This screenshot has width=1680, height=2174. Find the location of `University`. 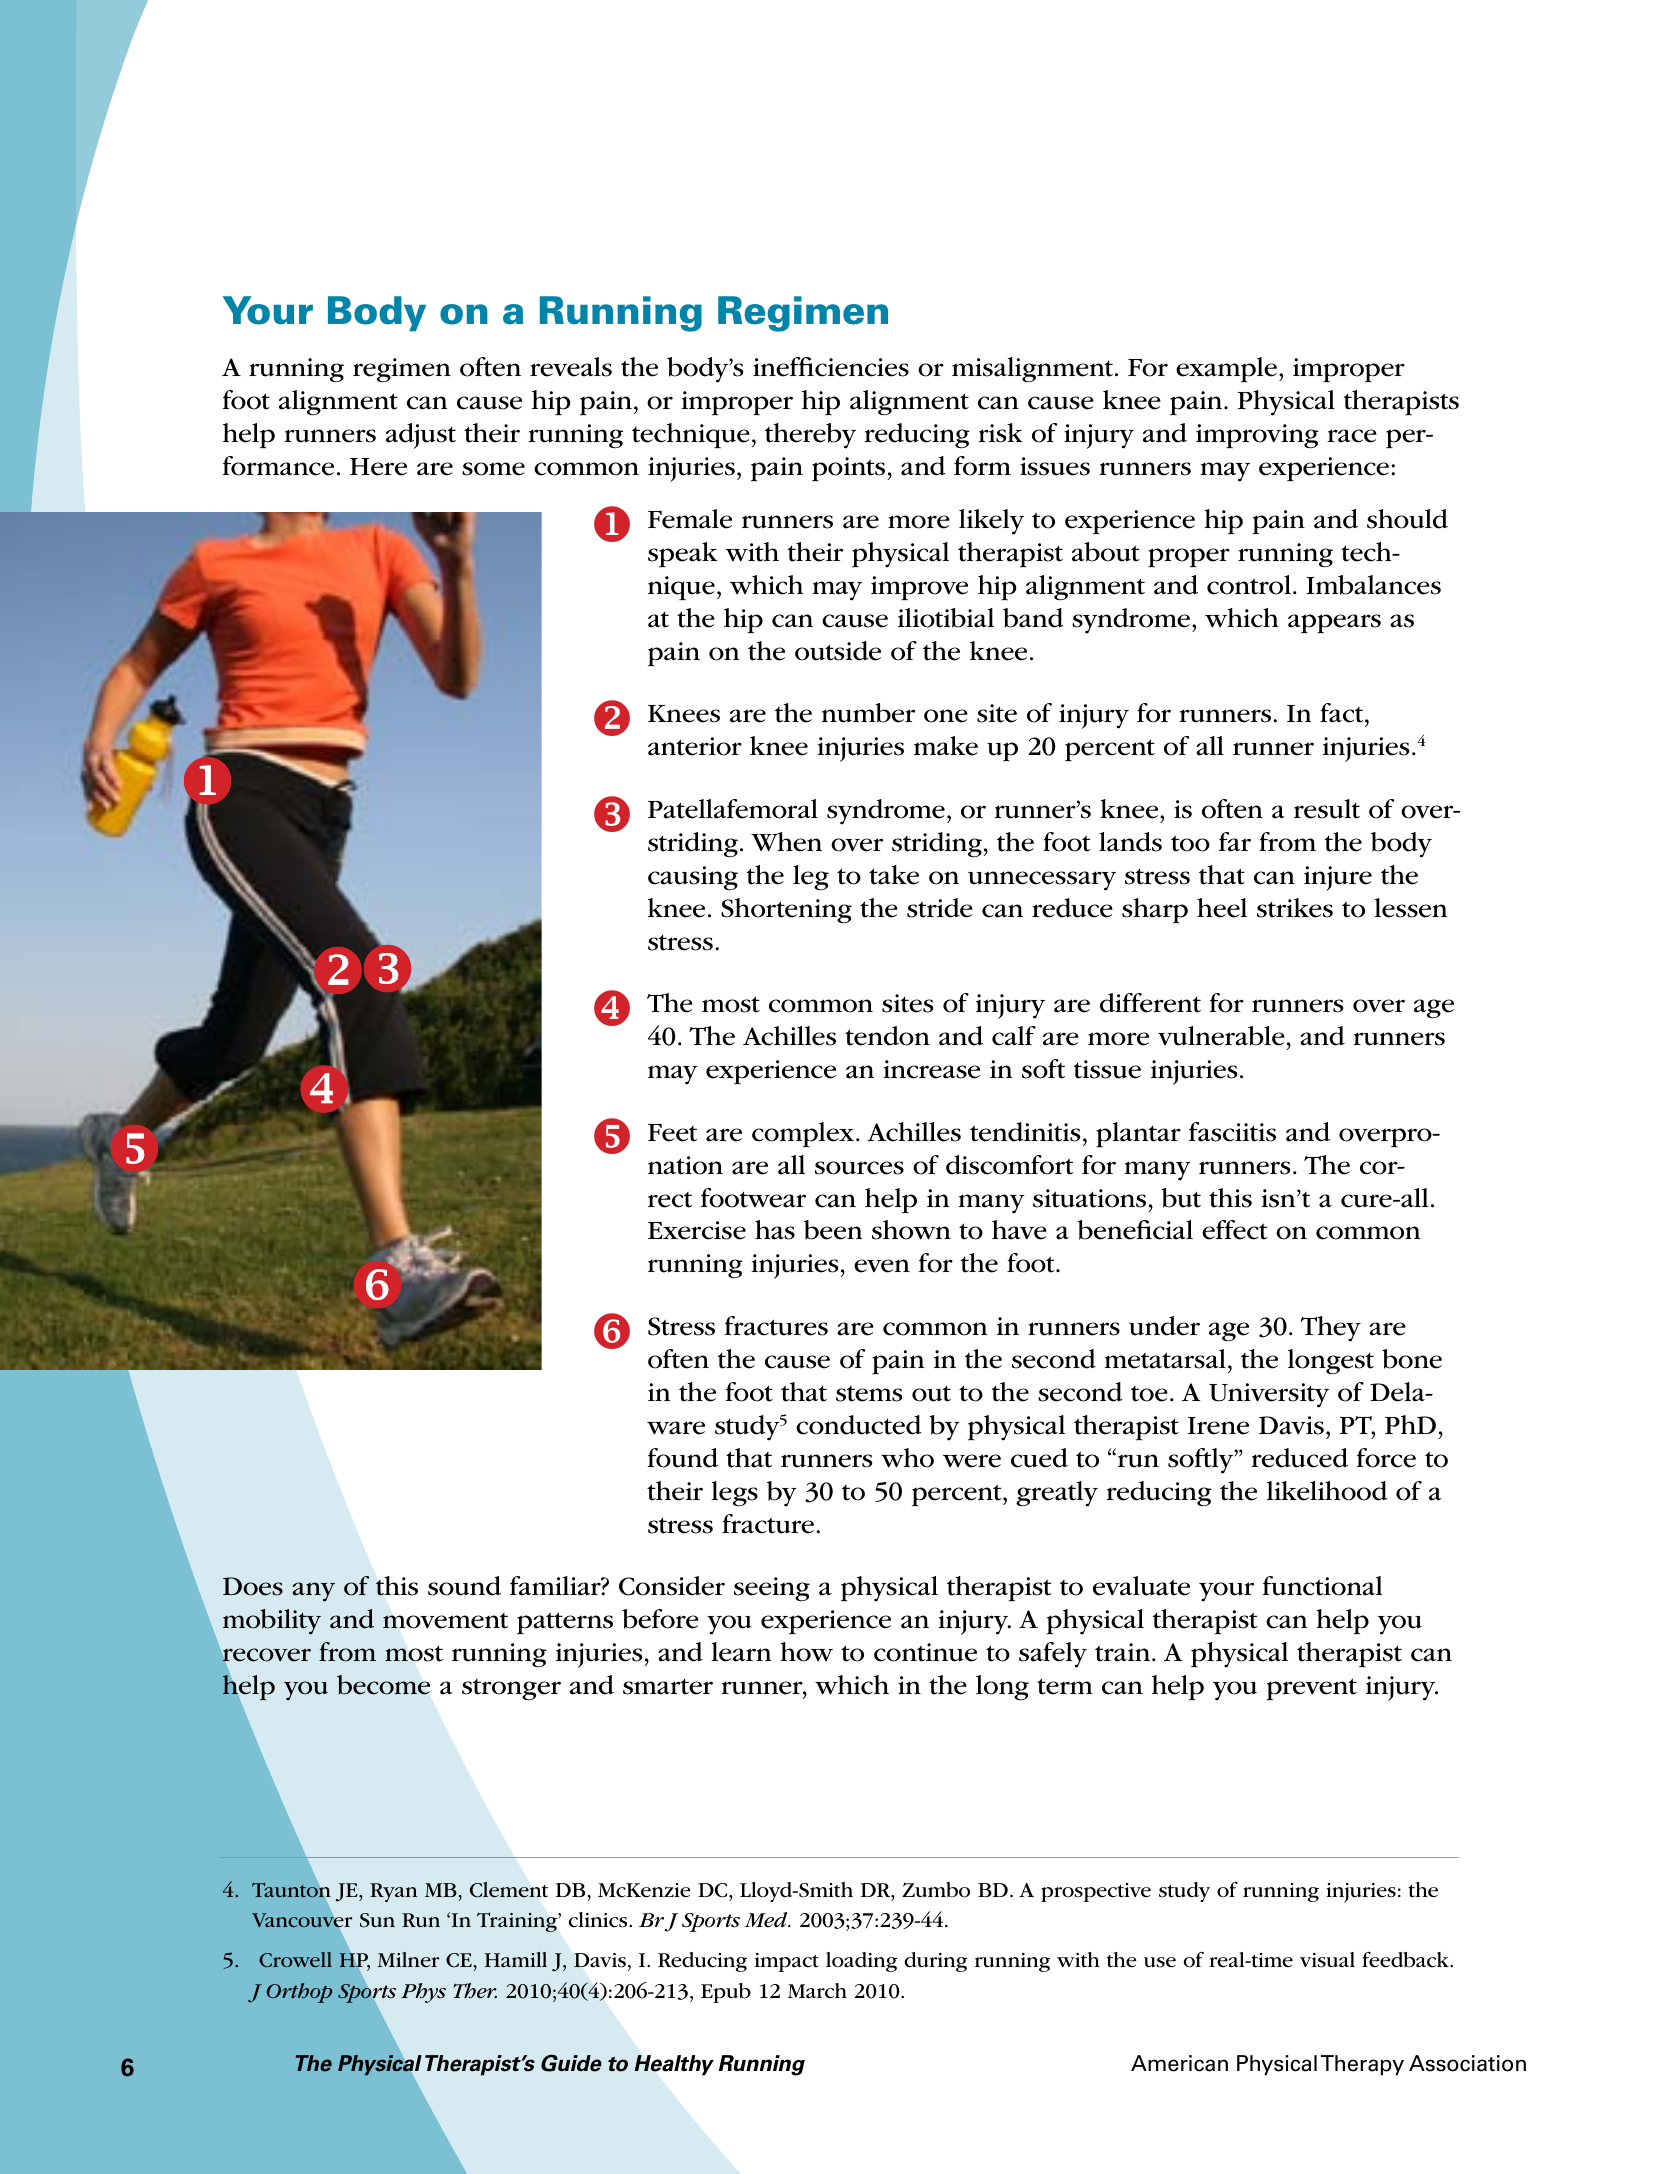

University is located at coordinates (1269, 1395).
